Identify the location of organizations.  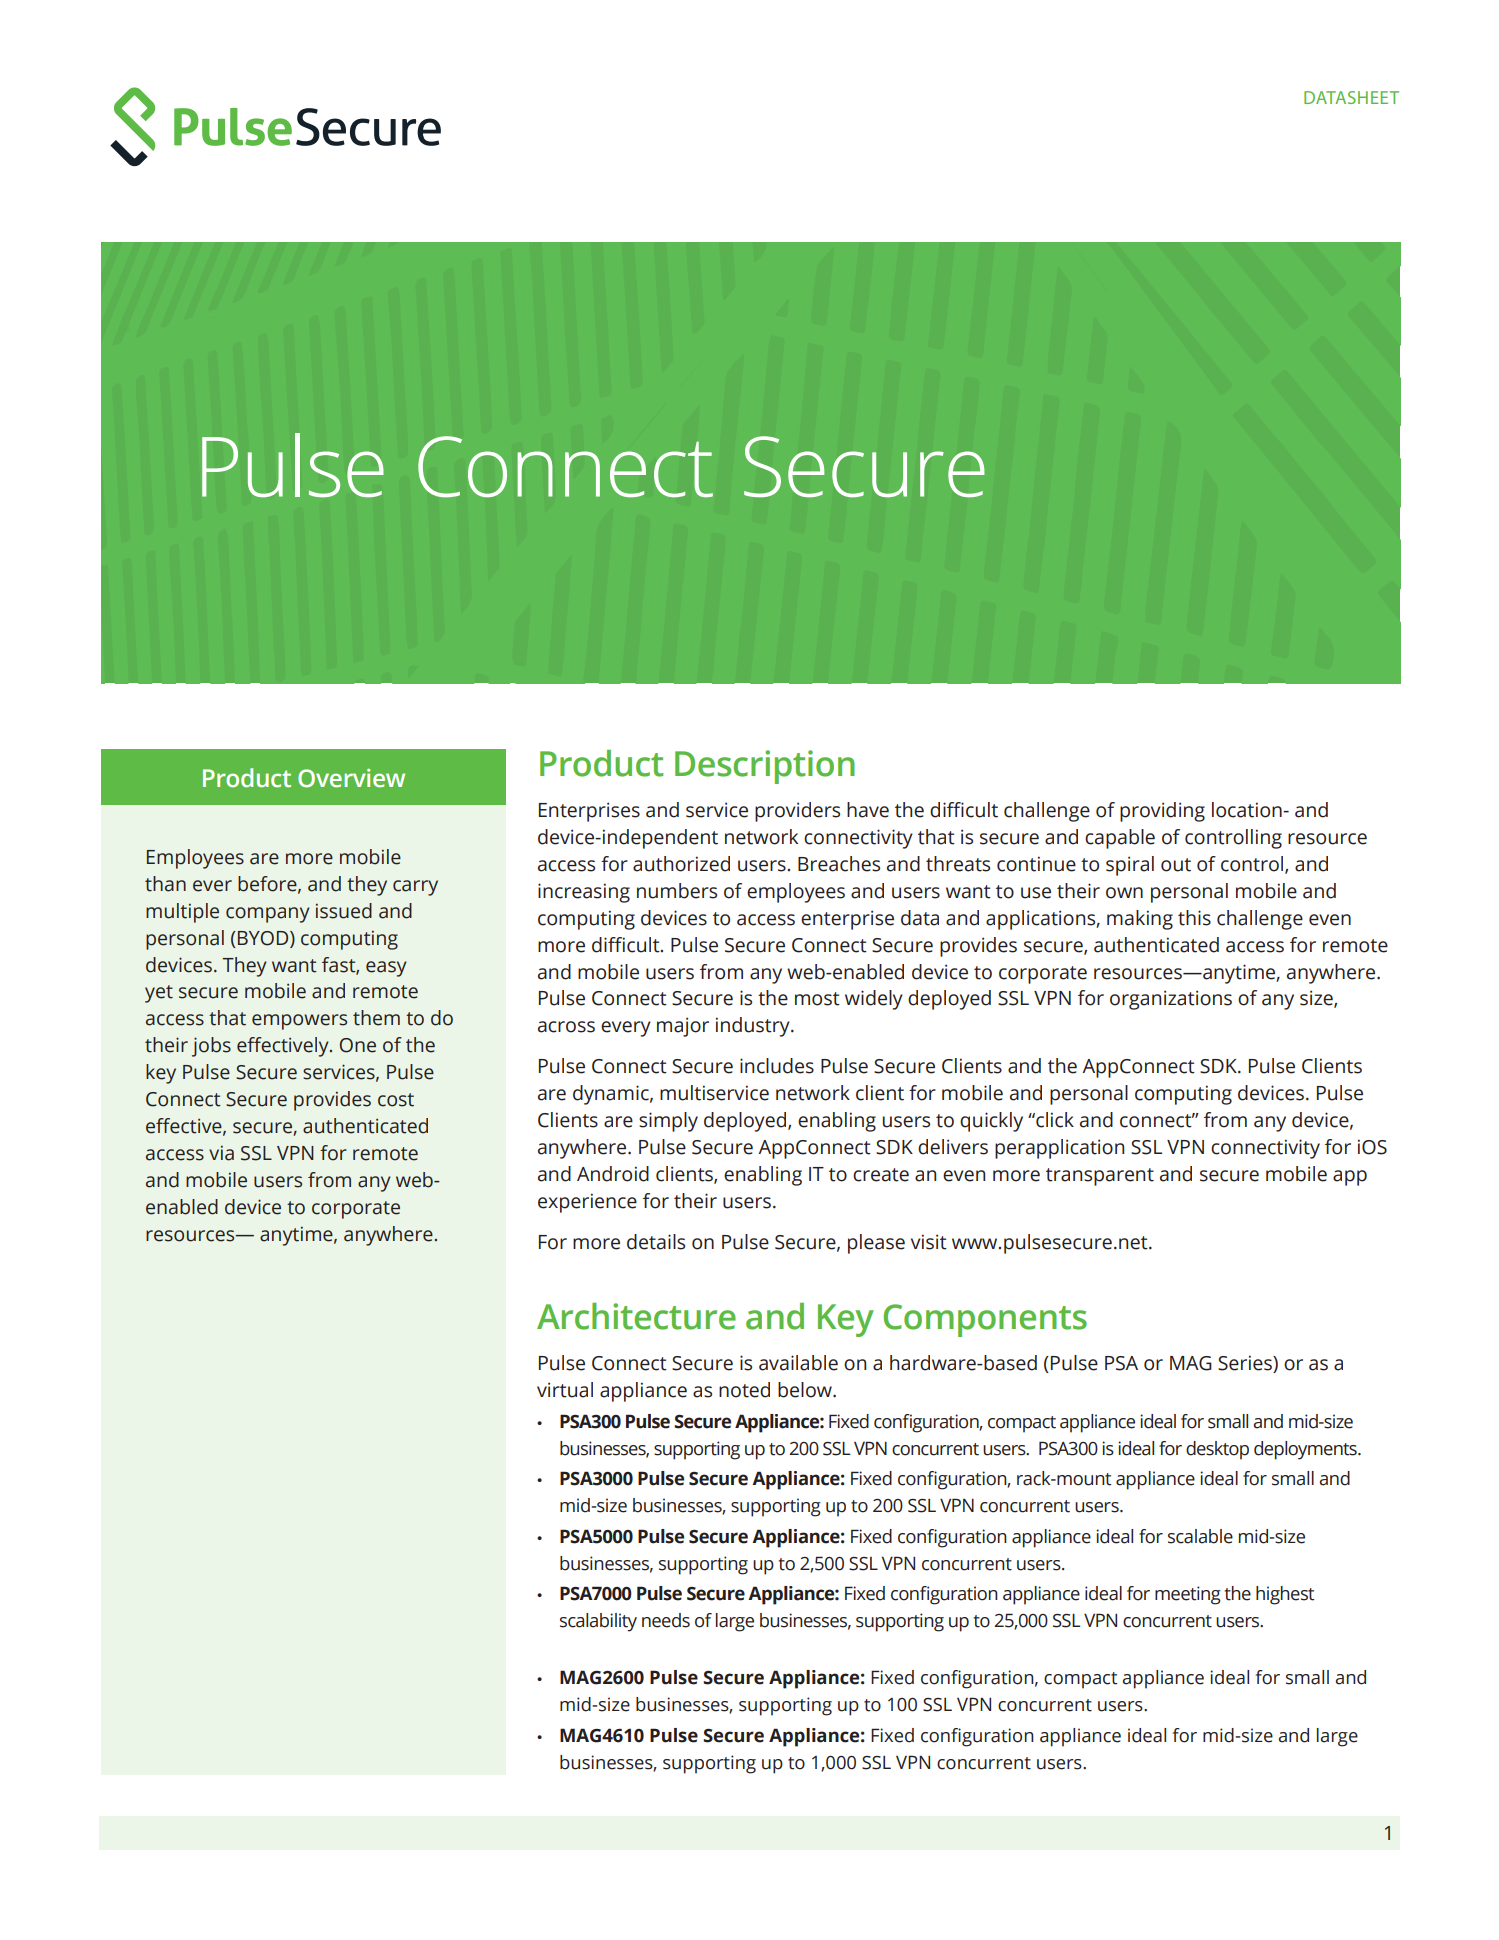
(1171, 1000).
